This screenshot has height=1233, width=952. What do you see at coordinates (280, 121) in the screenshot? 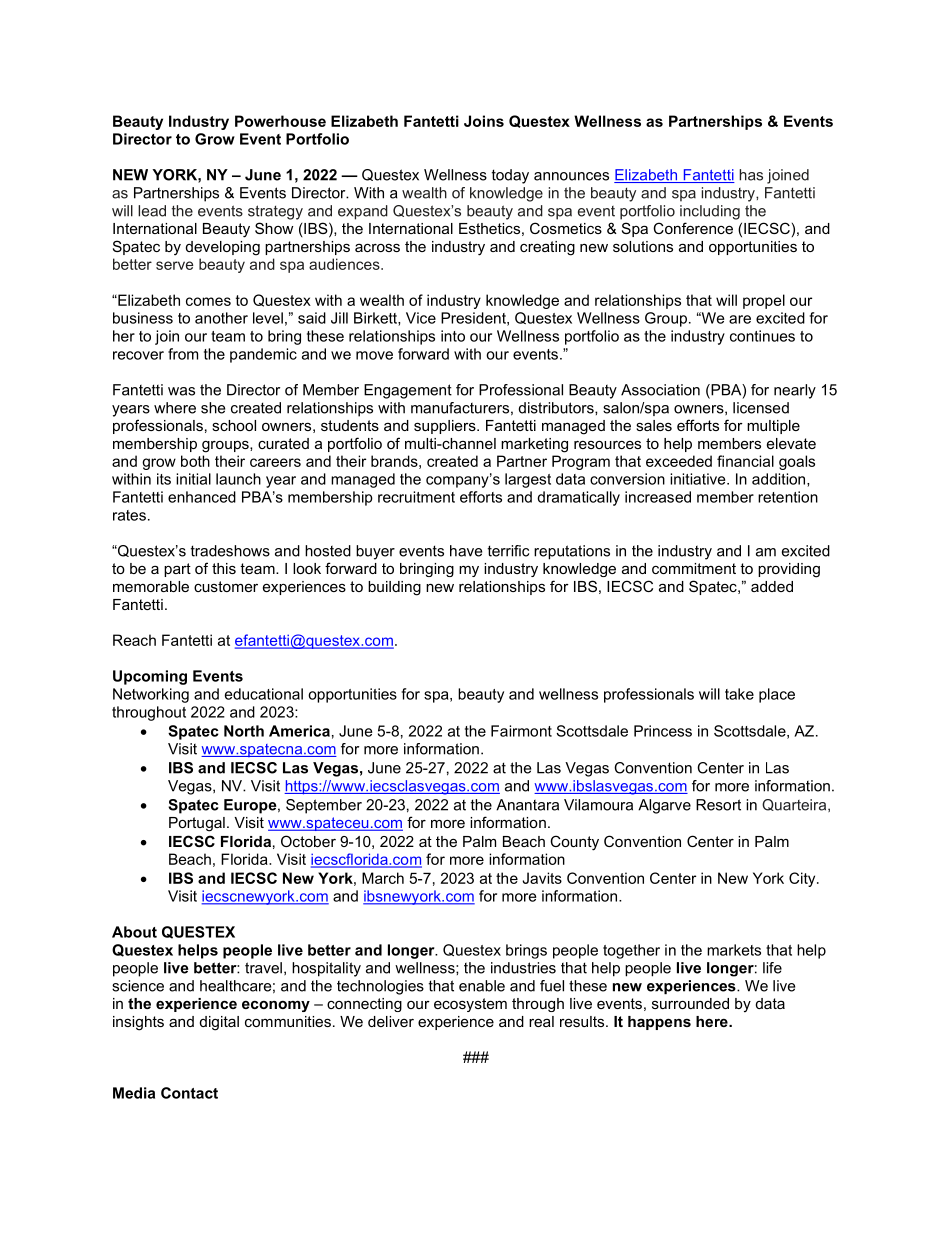
I see `Powerhouse` at bounding box center [280, 121].
